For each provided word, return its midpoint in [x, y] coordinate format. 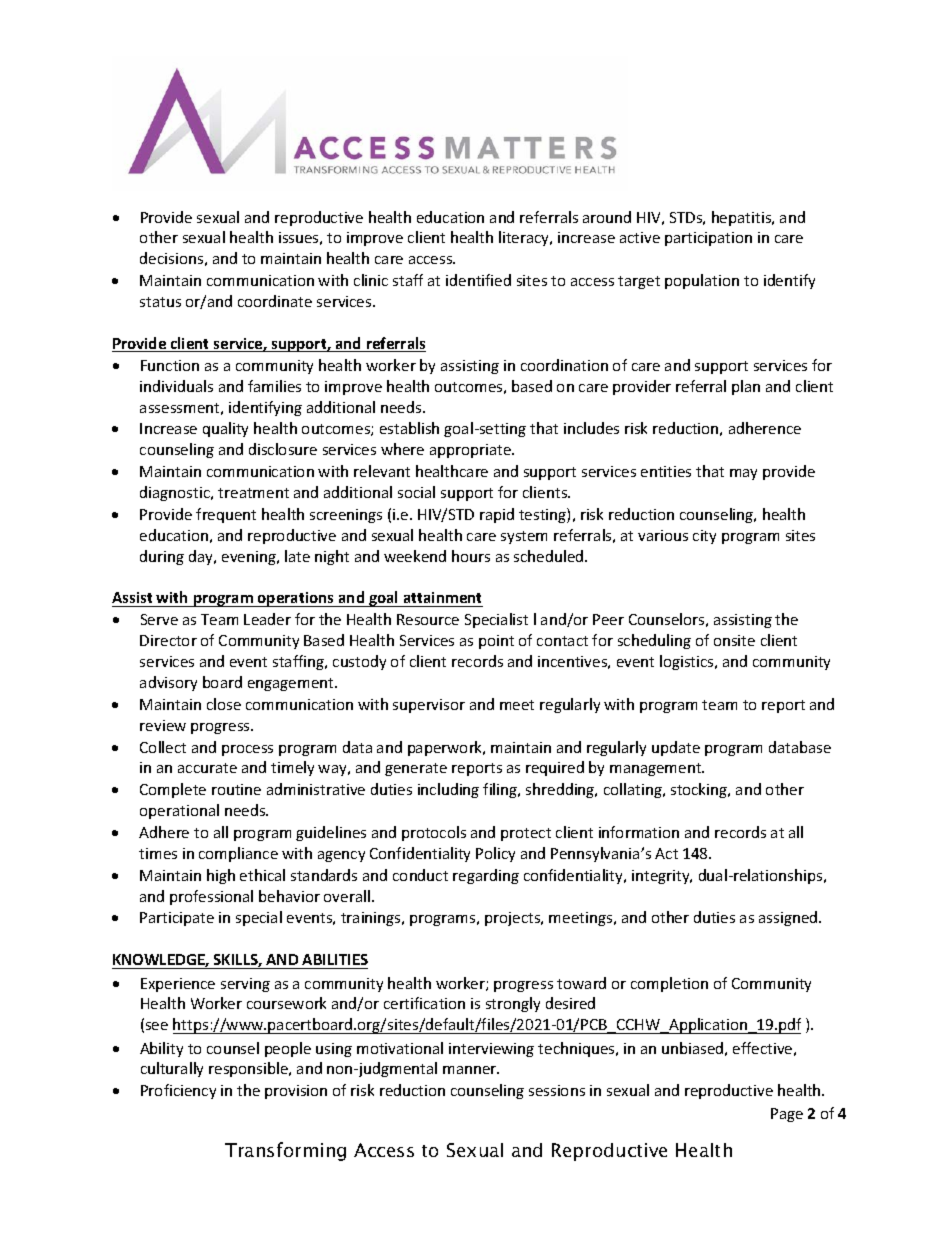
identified [478, 280]
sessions [557, 1090]
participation [708, 239]
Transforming [285, 1151]
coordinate [275, 301]
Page [787, 1115]
